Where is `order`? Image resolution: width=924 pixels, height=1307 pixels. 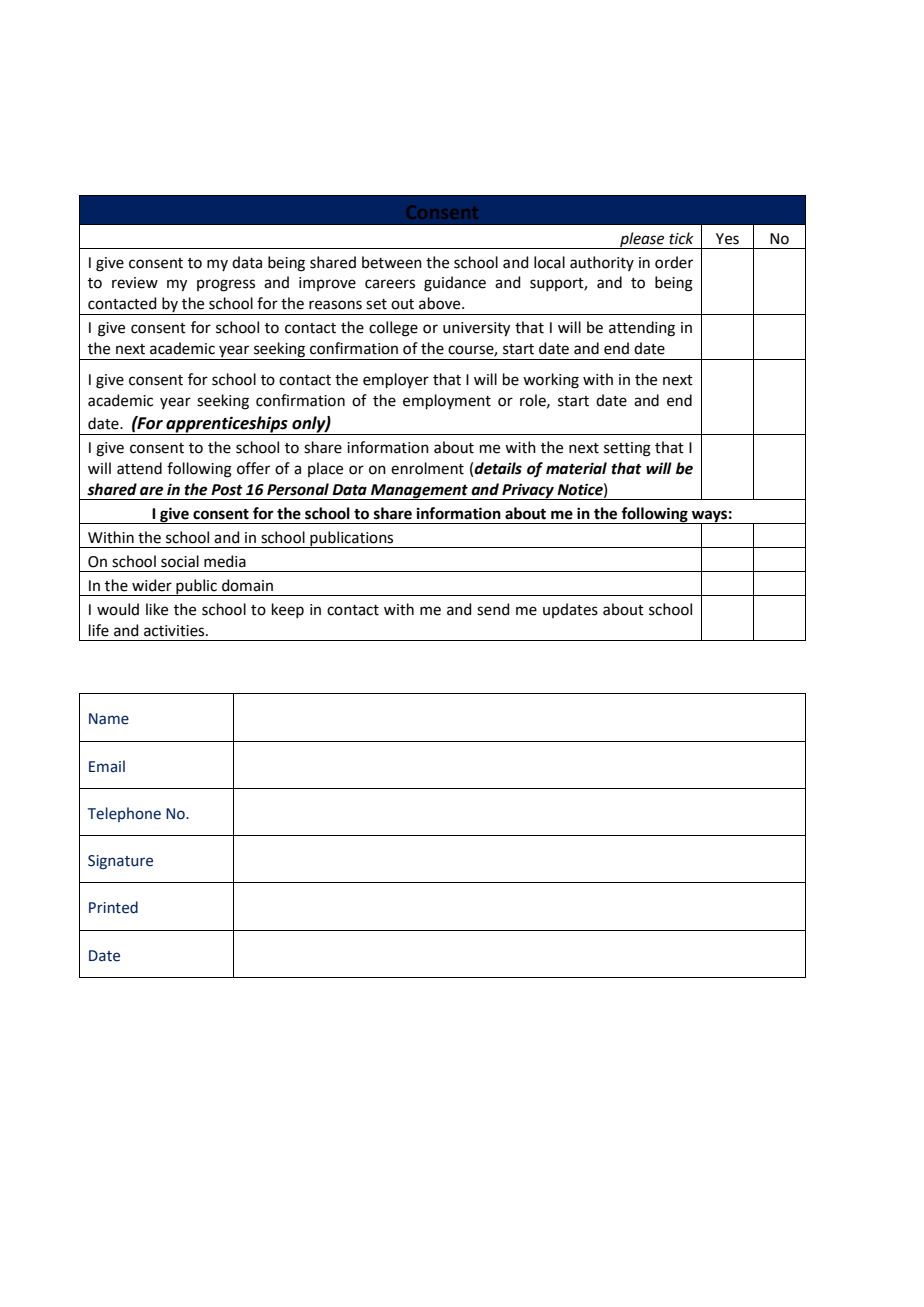
order is located at coordinates (674, 262).
